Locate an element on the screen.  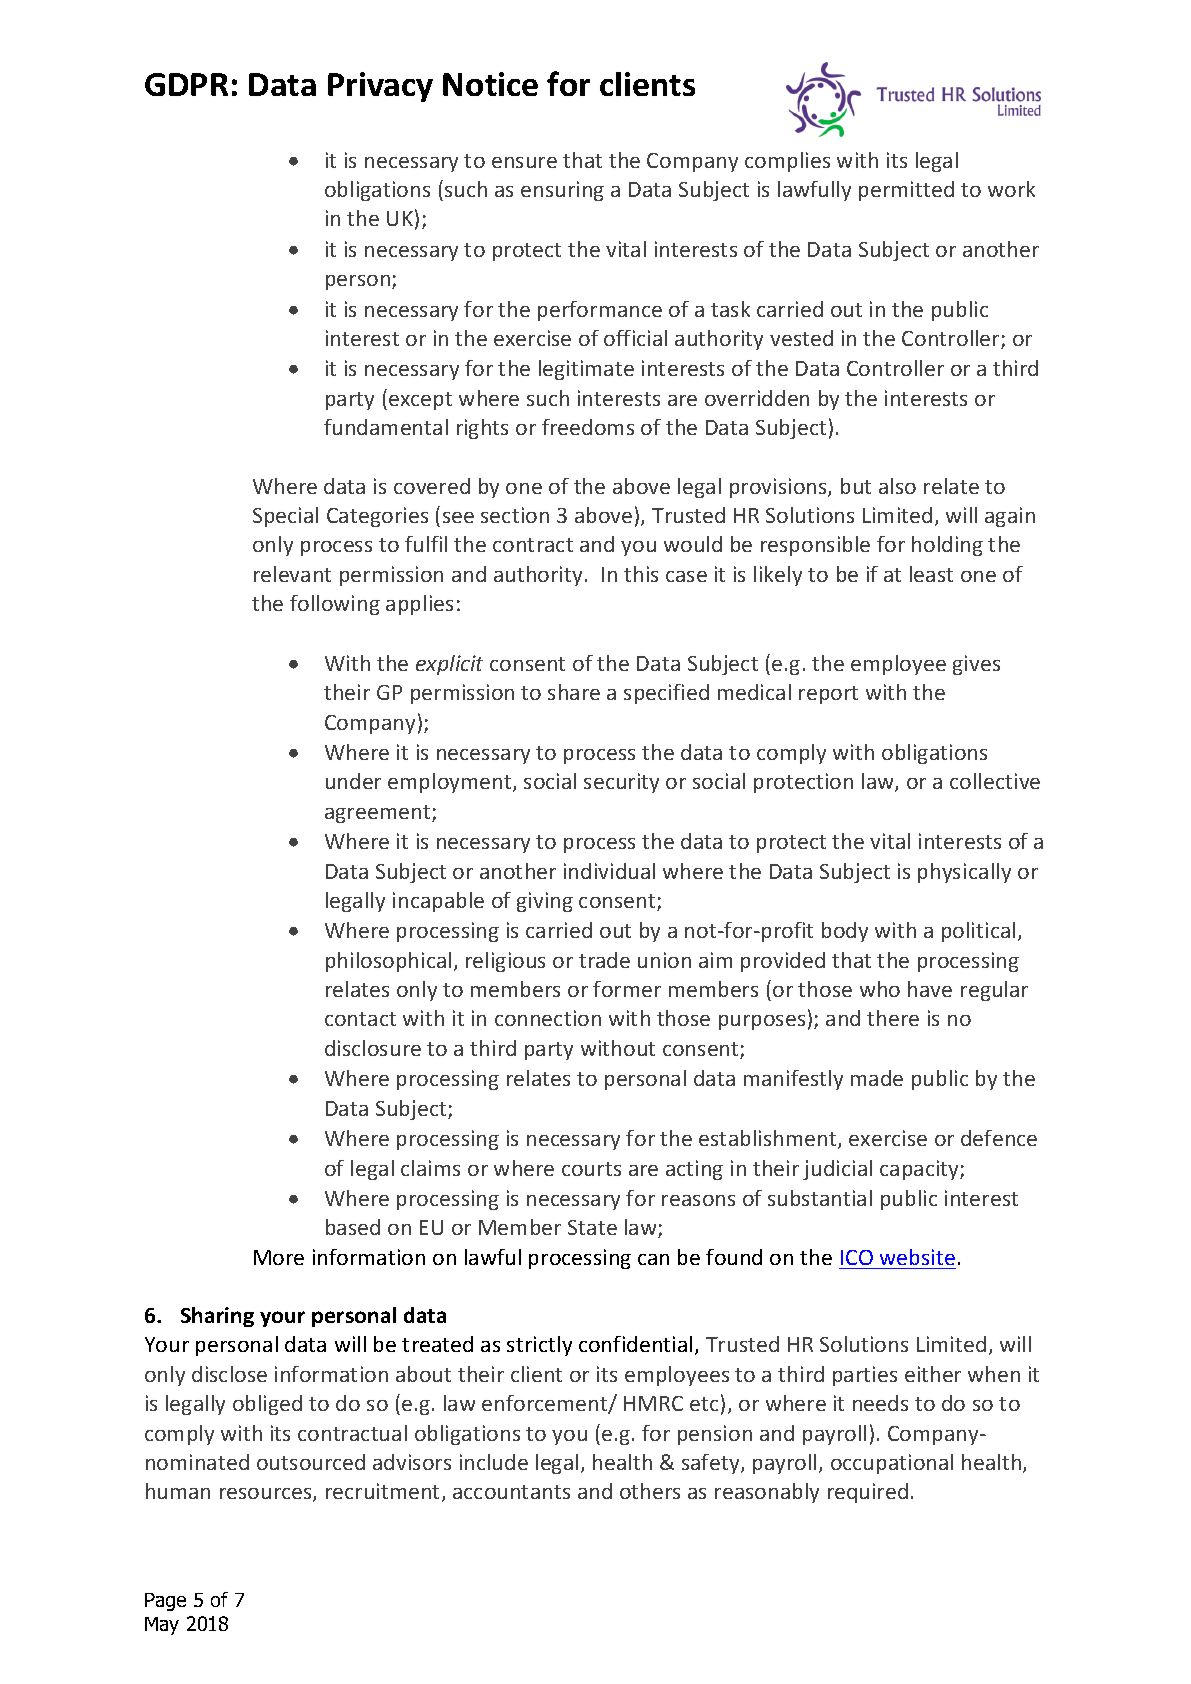
State is located at coordinates (592, 1227).
